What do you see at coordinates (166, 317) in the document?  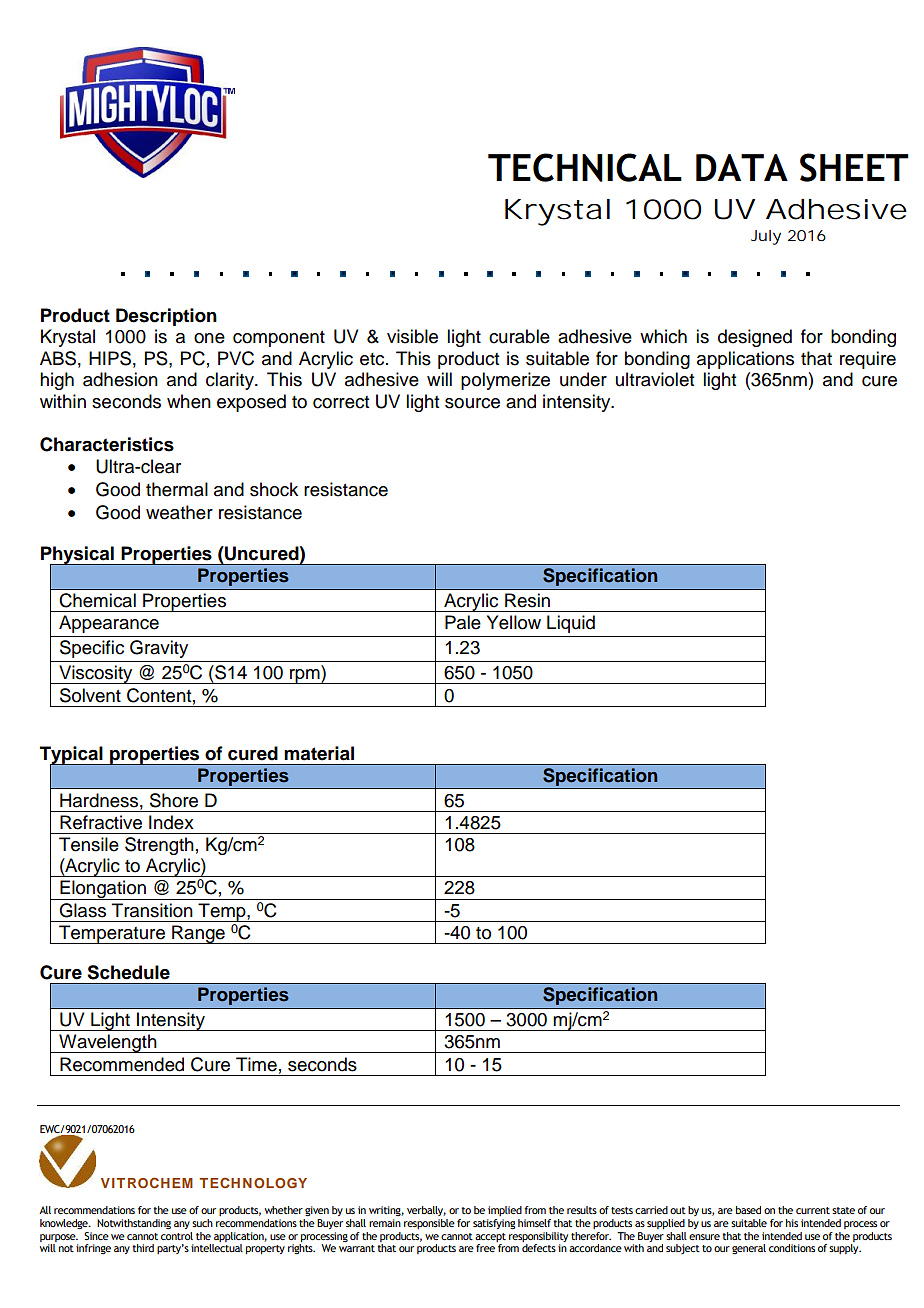 I see `Description` at bounding box center [166, 317].
